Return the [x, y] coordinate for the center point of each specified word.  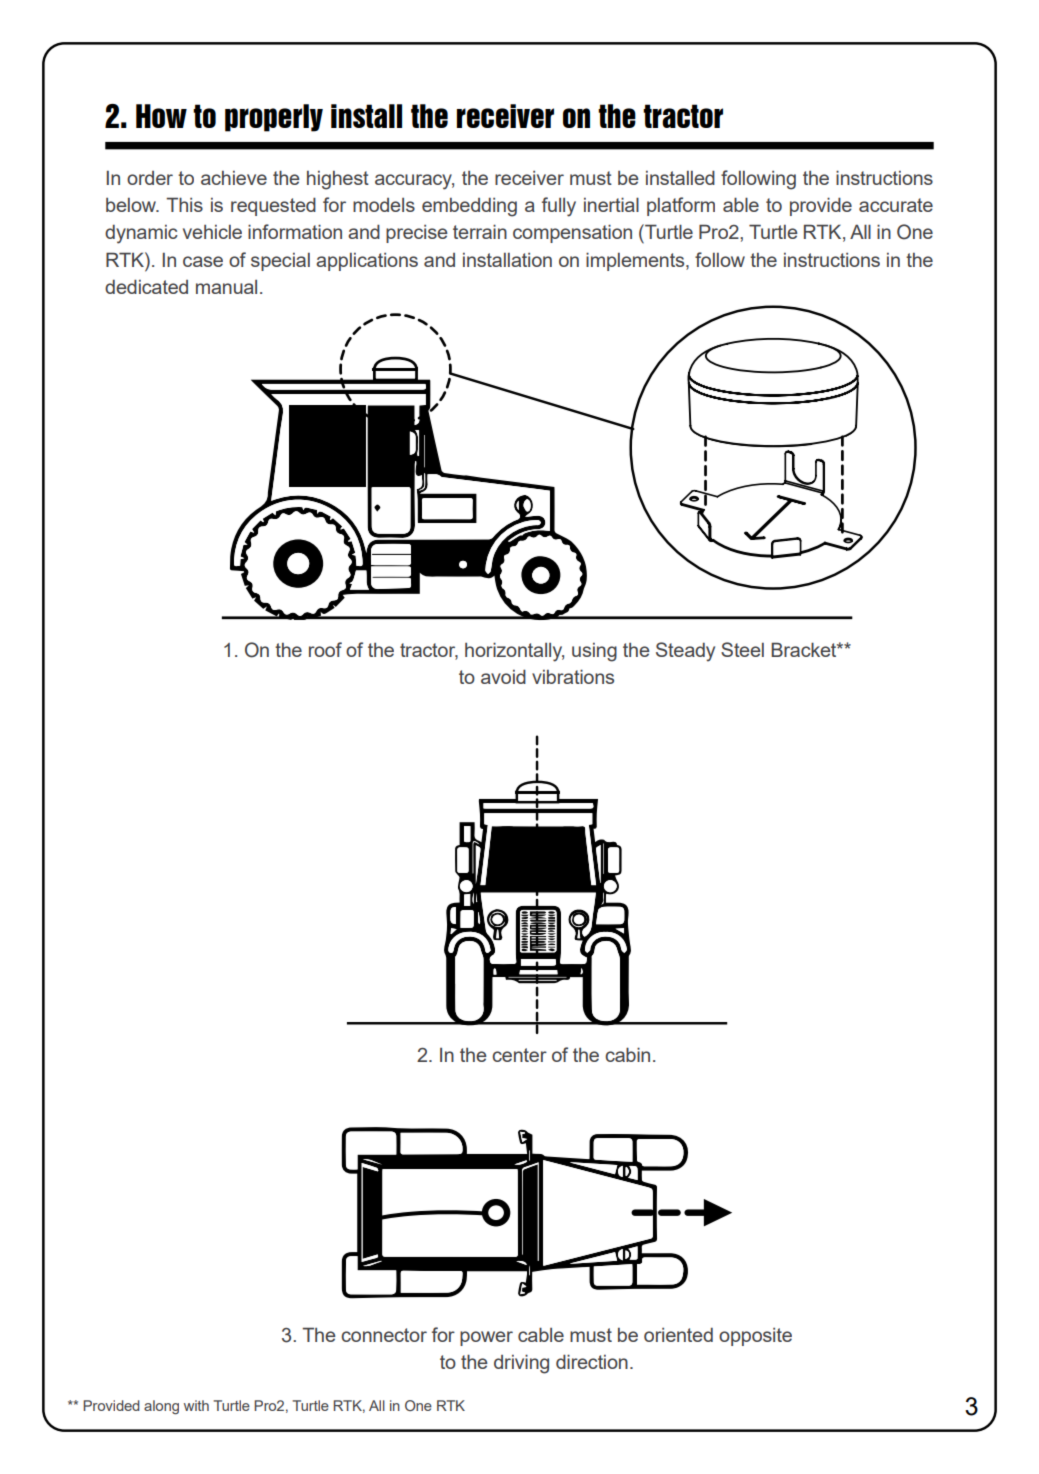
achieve [234, 178]
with [196, 1405]
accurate [896, 205]
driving [521, 1364]
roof [325, 649]
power [486, 1338]
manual [226, 287]
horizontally [514, 652]
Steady [685, 652]
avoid [503, 676]
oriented [678, 1335]
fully [559, 207]
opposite [755, 1337]
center [519, 1055]
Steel [742, 649]
